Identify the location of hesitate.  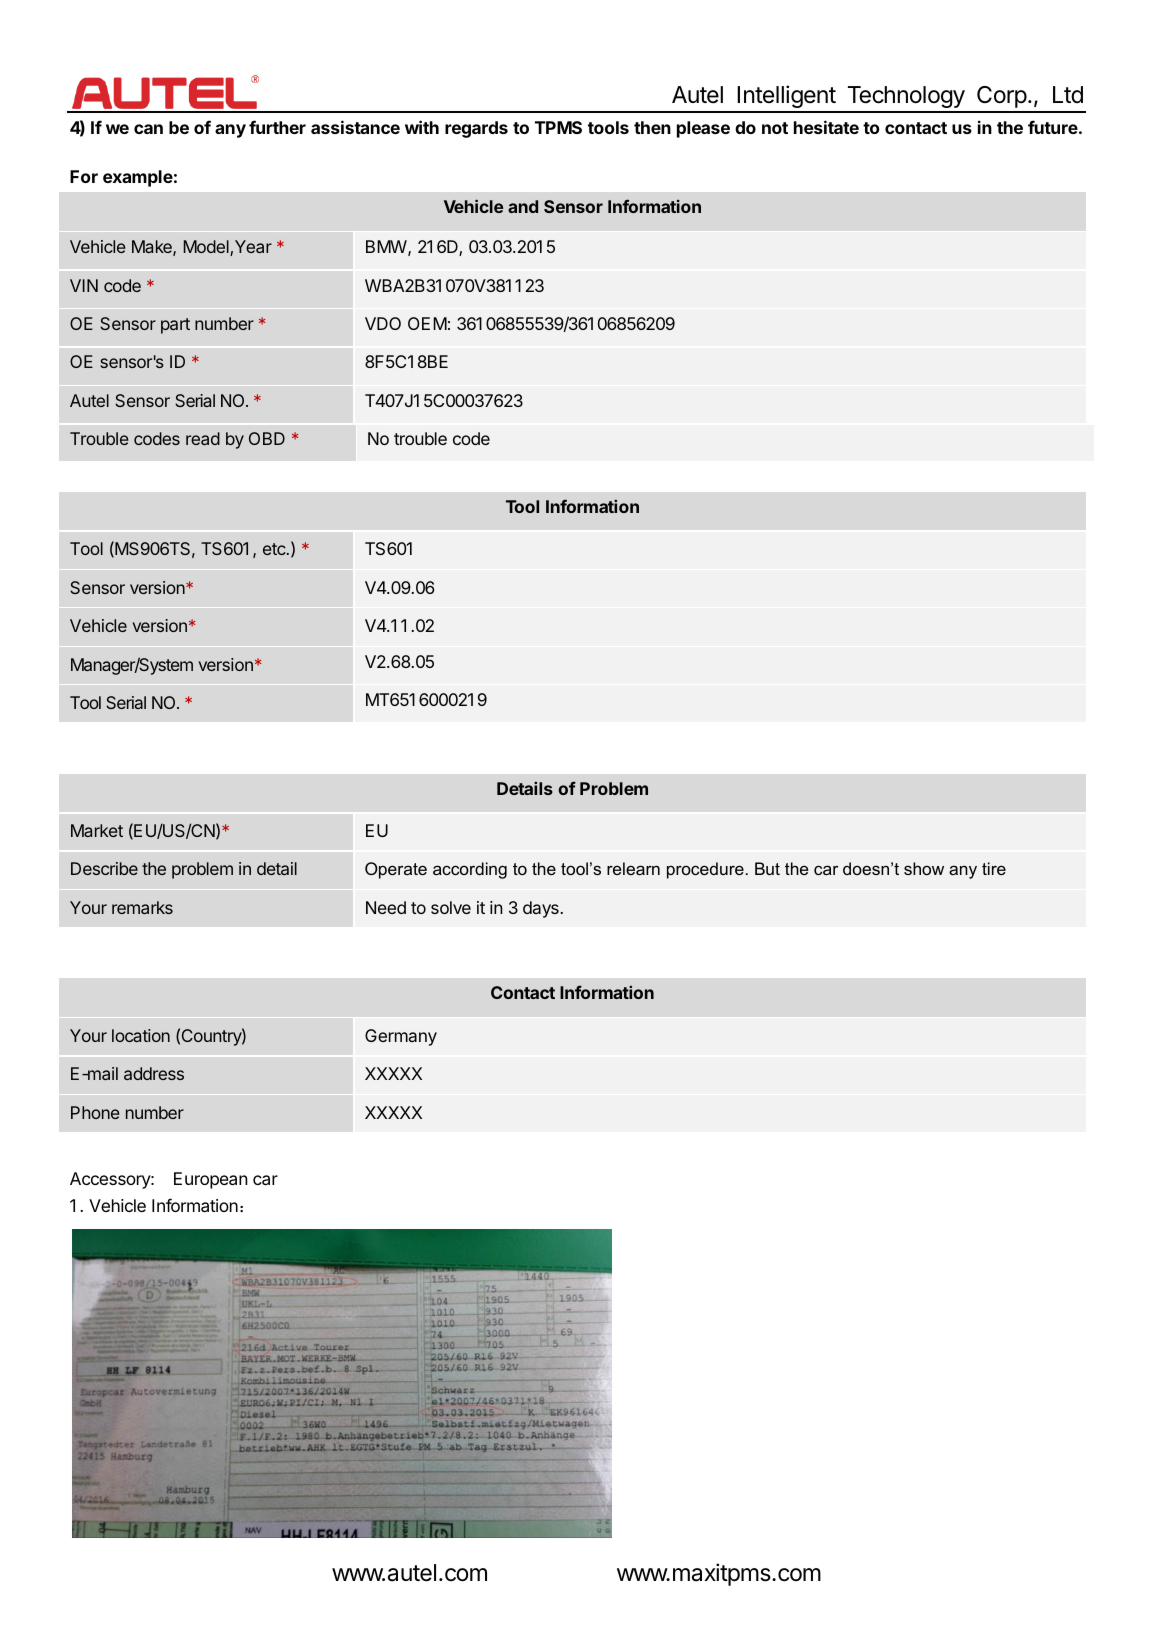
(826, 127).
